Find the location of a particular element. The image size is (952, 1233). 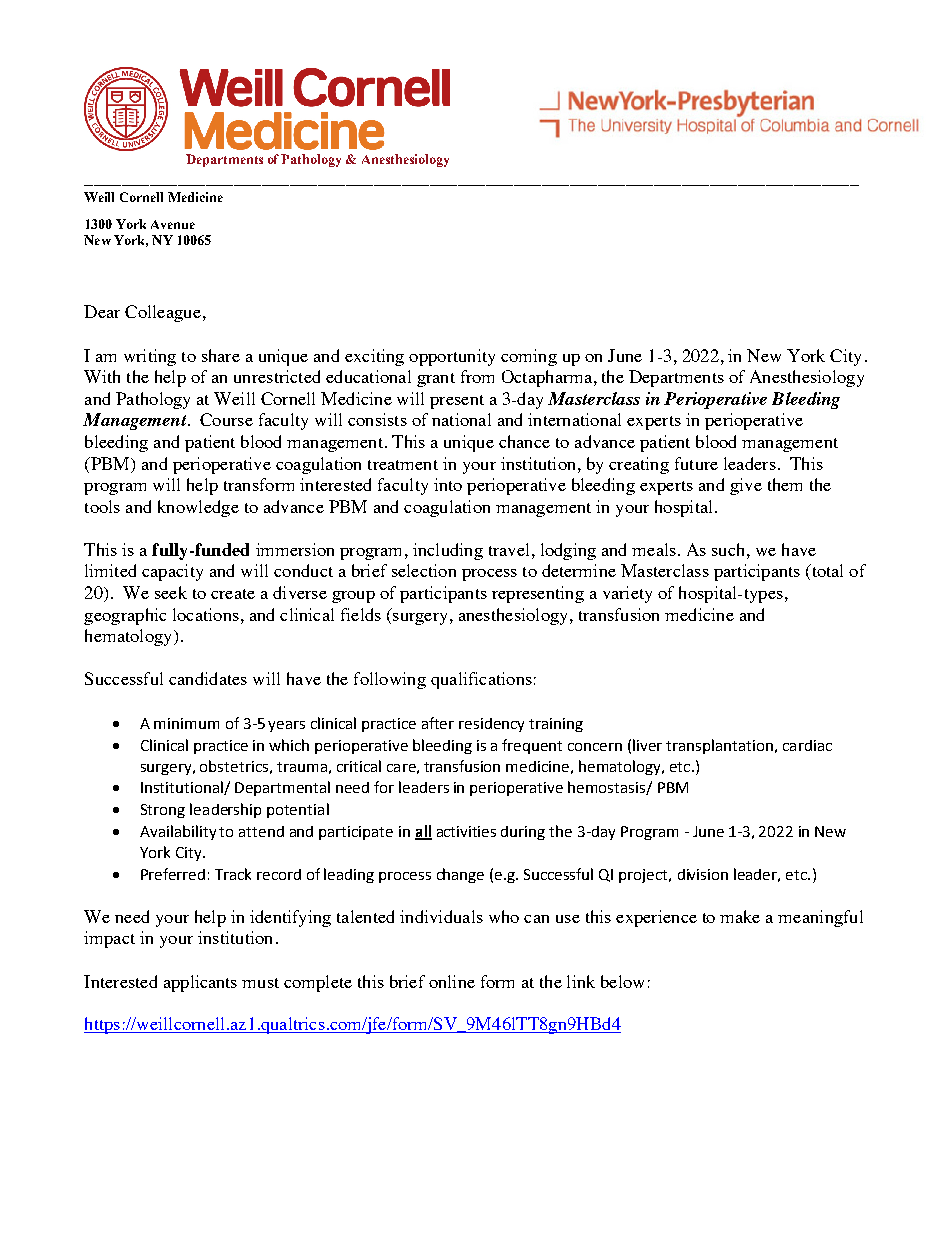

coming is located at coordinates (529, 357).
